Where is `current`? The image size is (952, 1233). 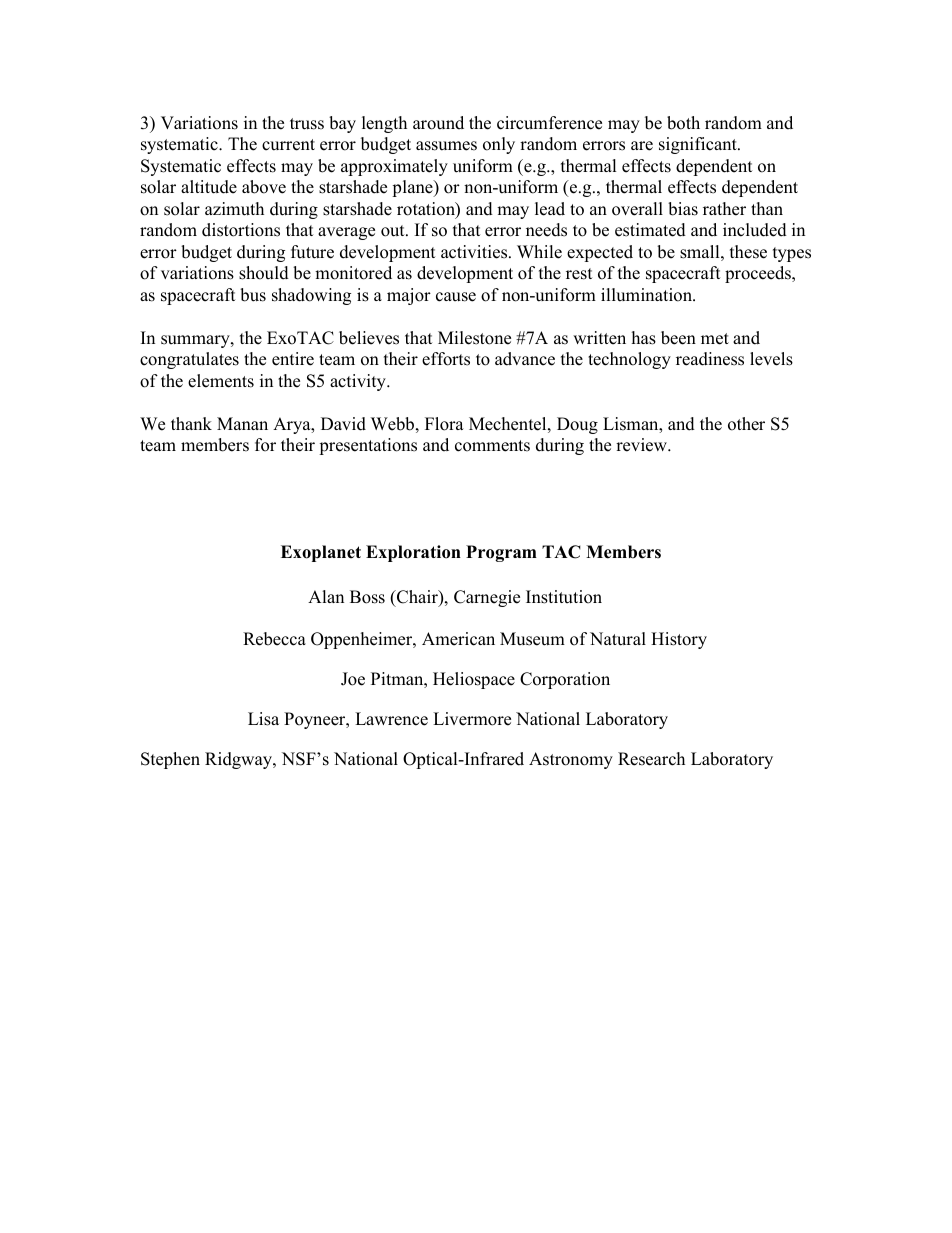
current is located at coordinates (288, 145).
